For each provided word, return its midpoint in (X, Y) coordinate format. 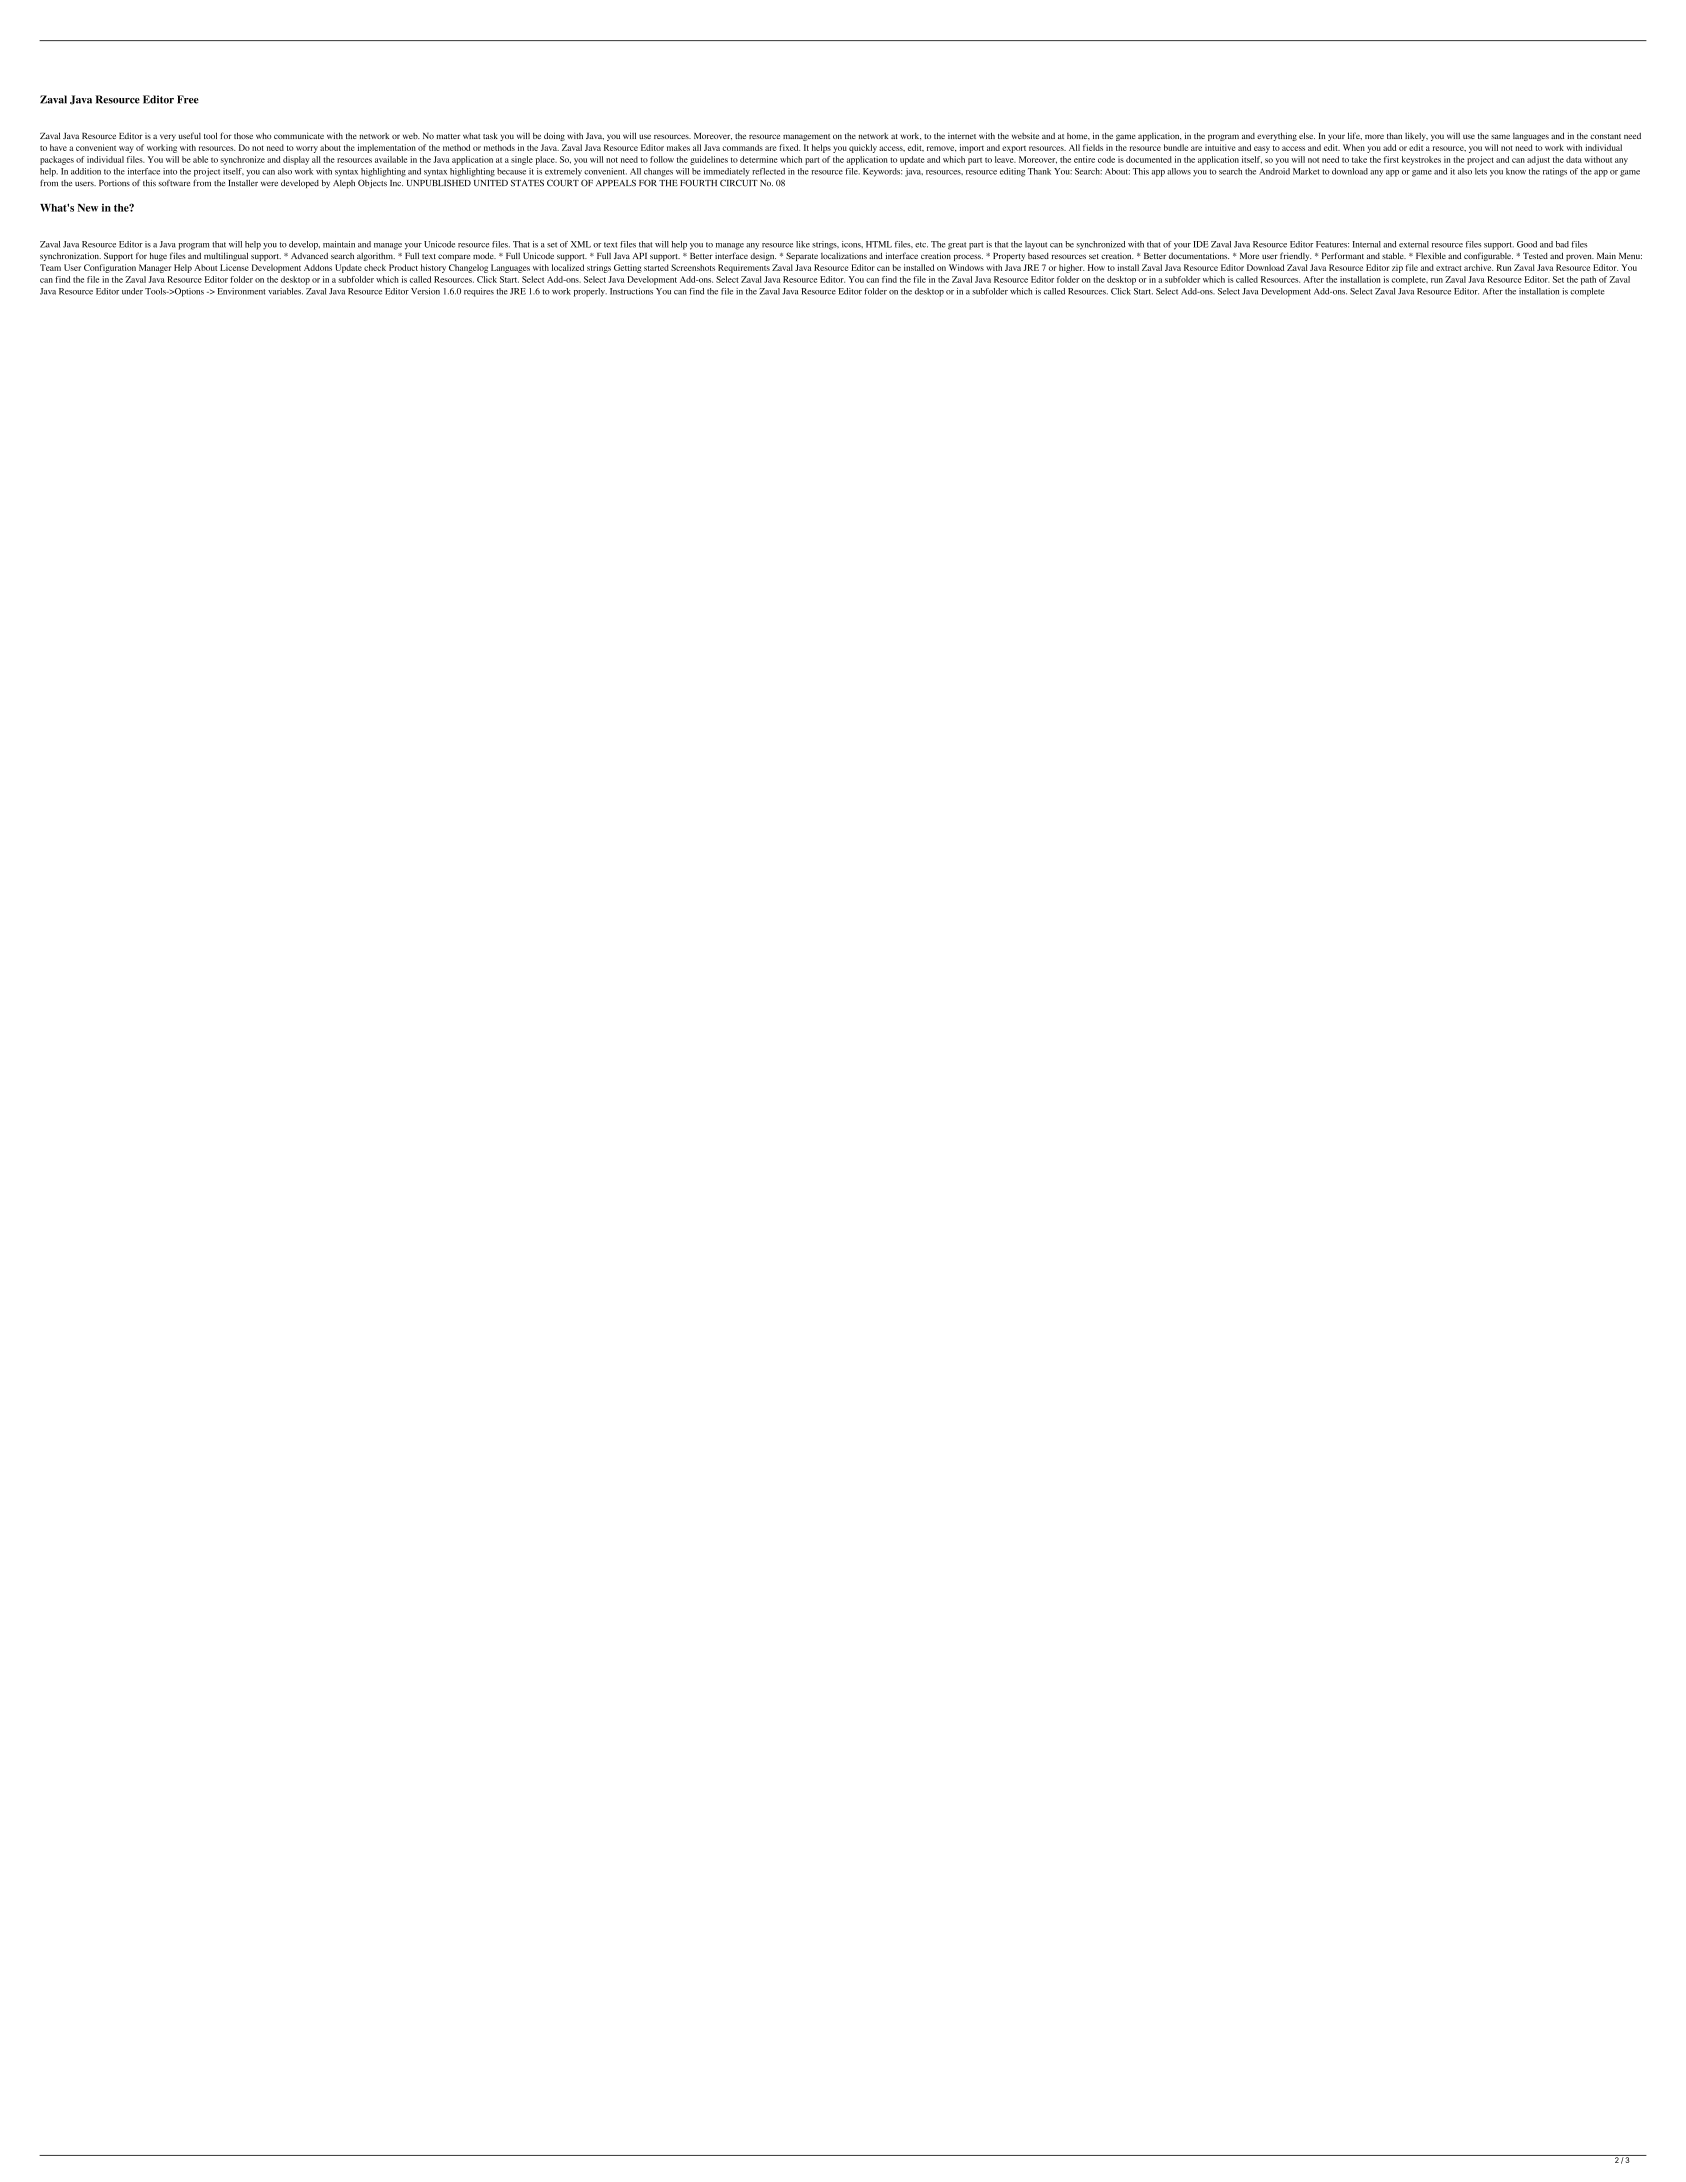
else (1307, 135)
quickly (863, 148)
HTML (879, 244)
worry (307, 149)
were (269, 184)
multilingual (226, 256)
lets (1481, 171)
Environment (241, 291)
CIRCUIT (739, 183)
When (1354, 147)
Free (188, 99)
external (1414, 244)
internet (962, 136)
